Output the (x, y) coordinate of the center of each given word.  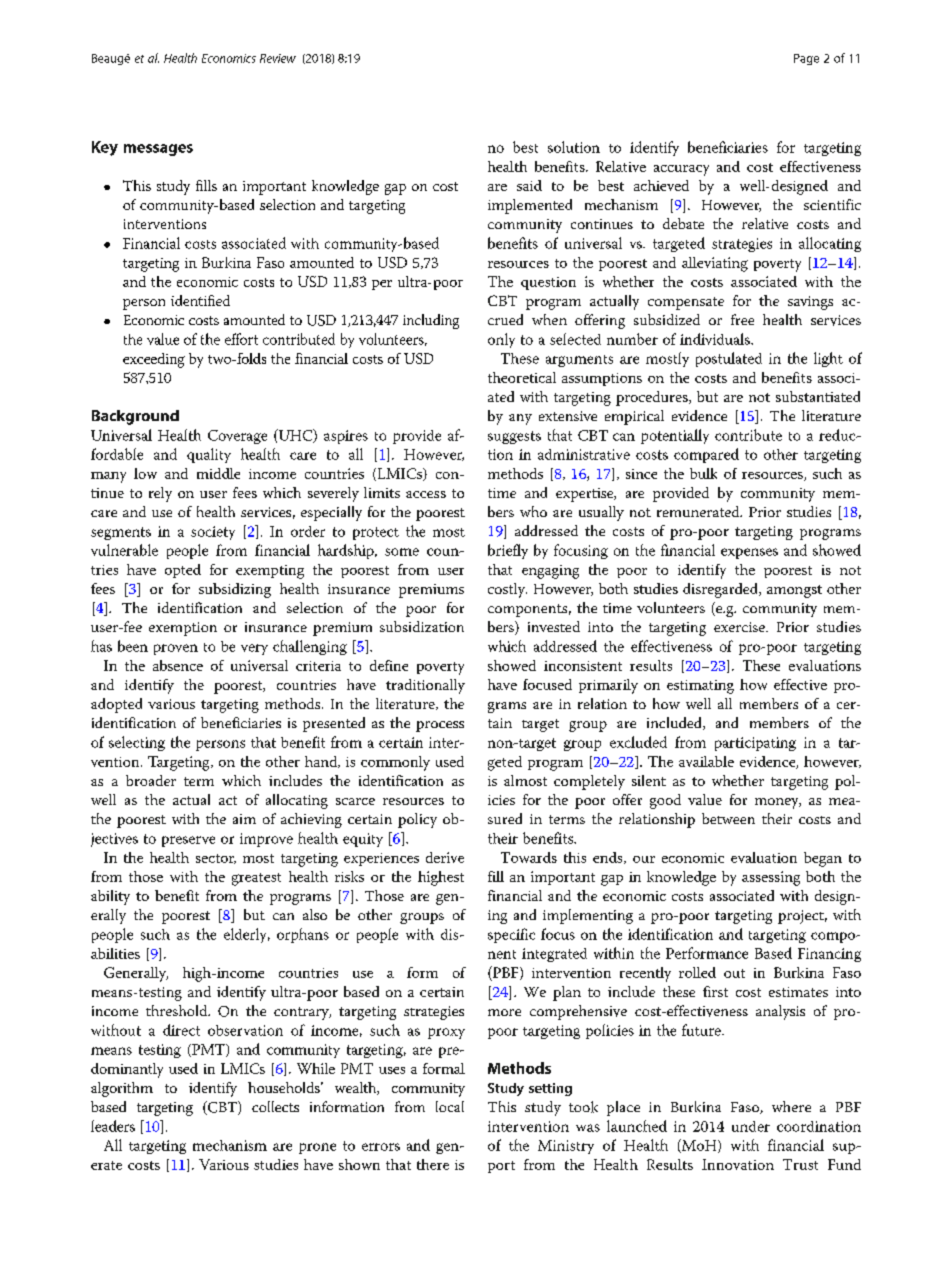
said (529, 185)
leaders (113, 1126)
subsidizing (235, 590)
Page (806, 59)
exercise (740, 627)
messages (158, 150)
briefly (508, 551)
